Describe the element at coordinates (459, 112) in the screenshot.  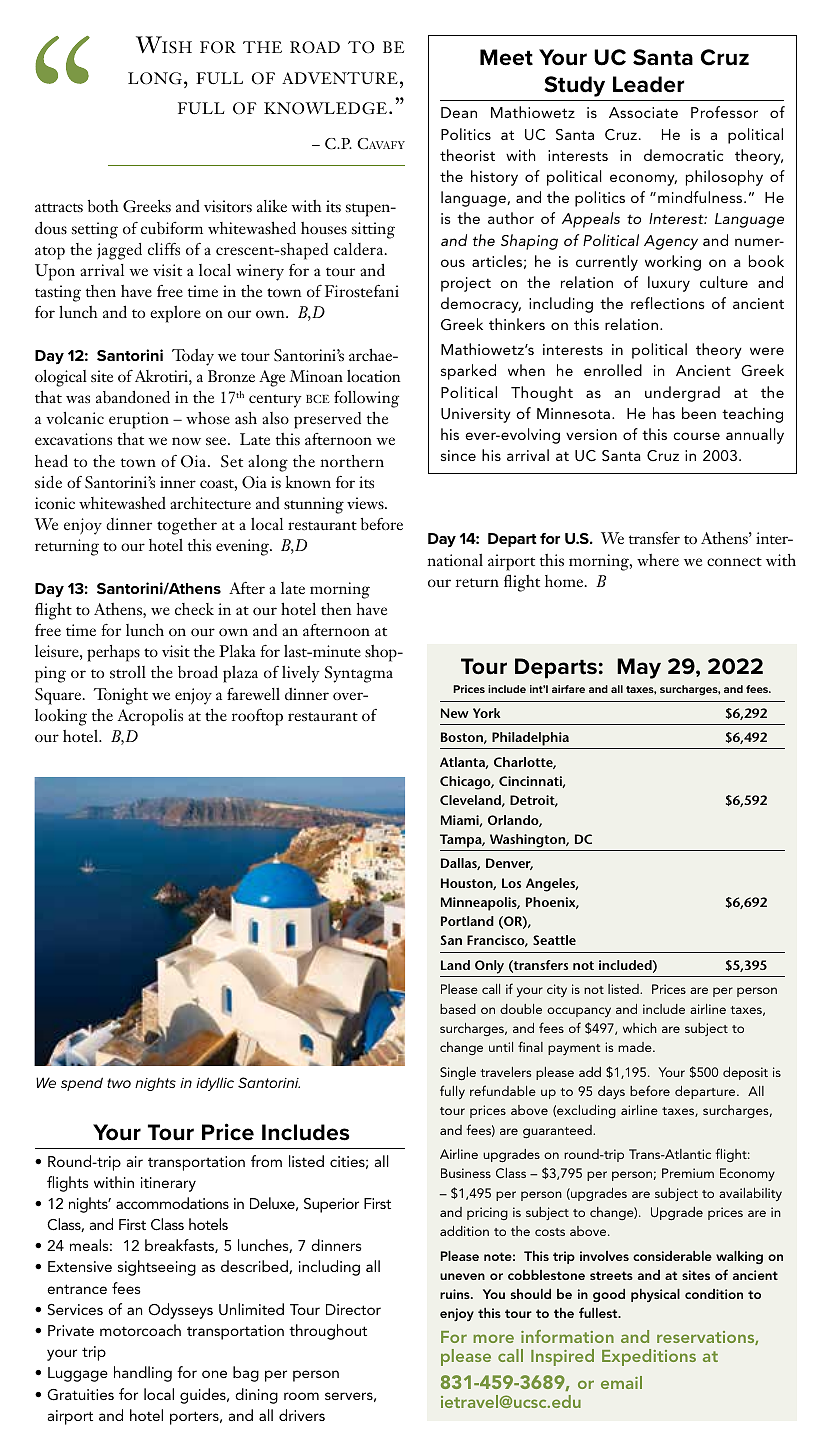
I see `Dean` at that location.
